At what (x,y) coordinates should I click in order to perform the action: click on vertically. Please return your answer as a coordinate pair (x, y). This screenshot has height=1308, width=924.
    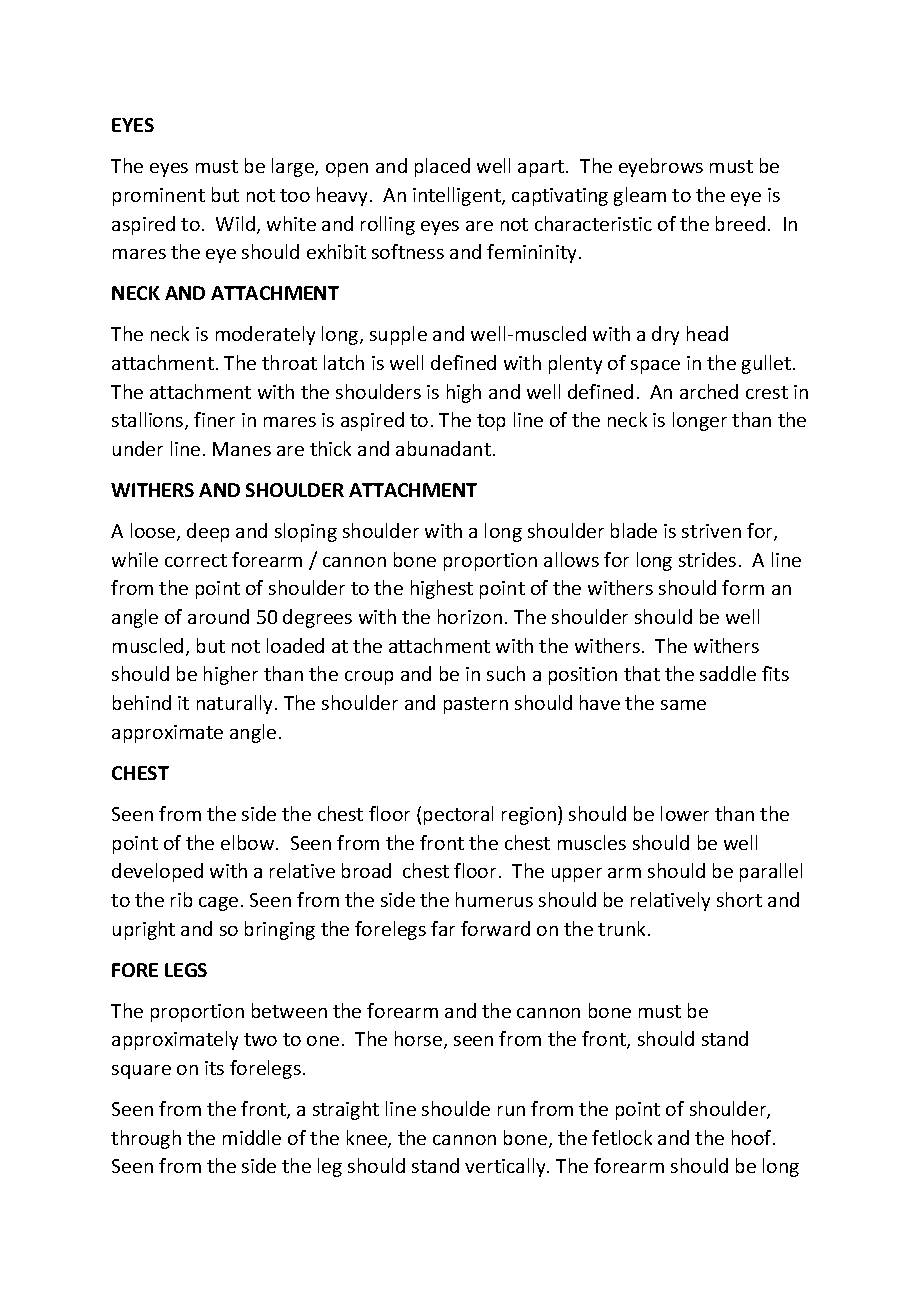
    Looking at the image, I should click on (506, 1167).
